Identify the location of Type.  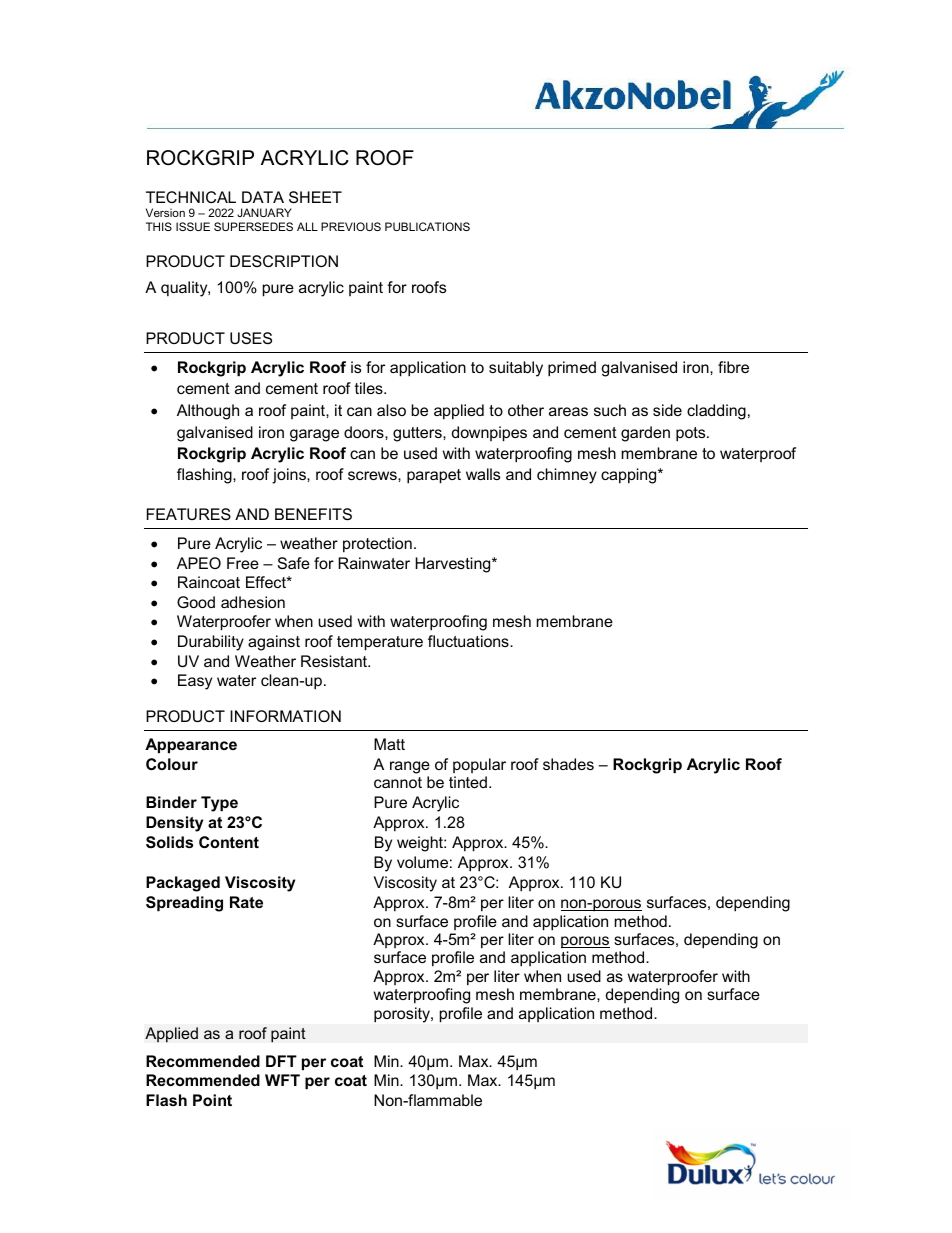
(219, 804).
